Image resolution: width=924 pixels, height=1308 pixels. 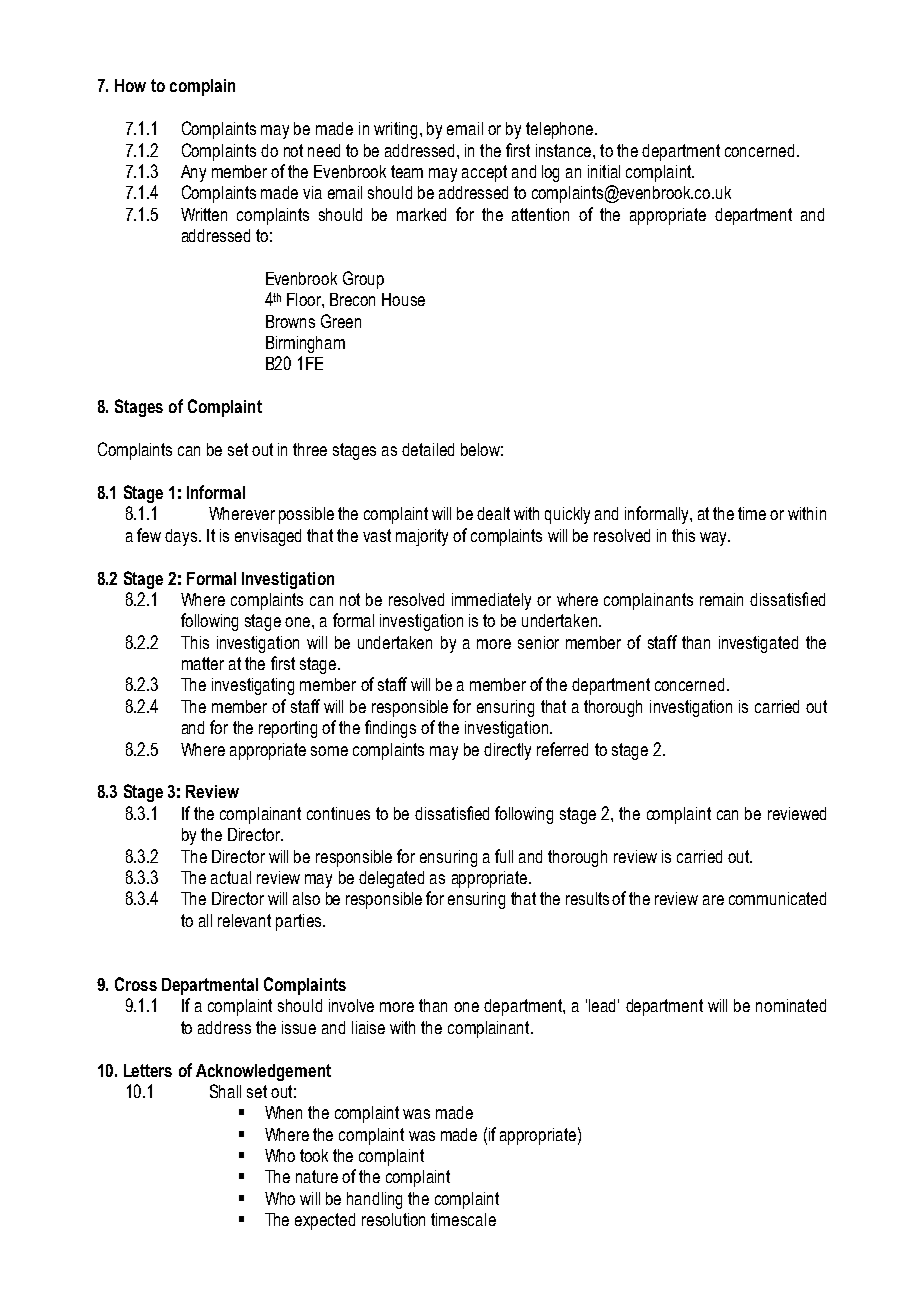 I want to click on nature, so click(x=317, y=1176).
